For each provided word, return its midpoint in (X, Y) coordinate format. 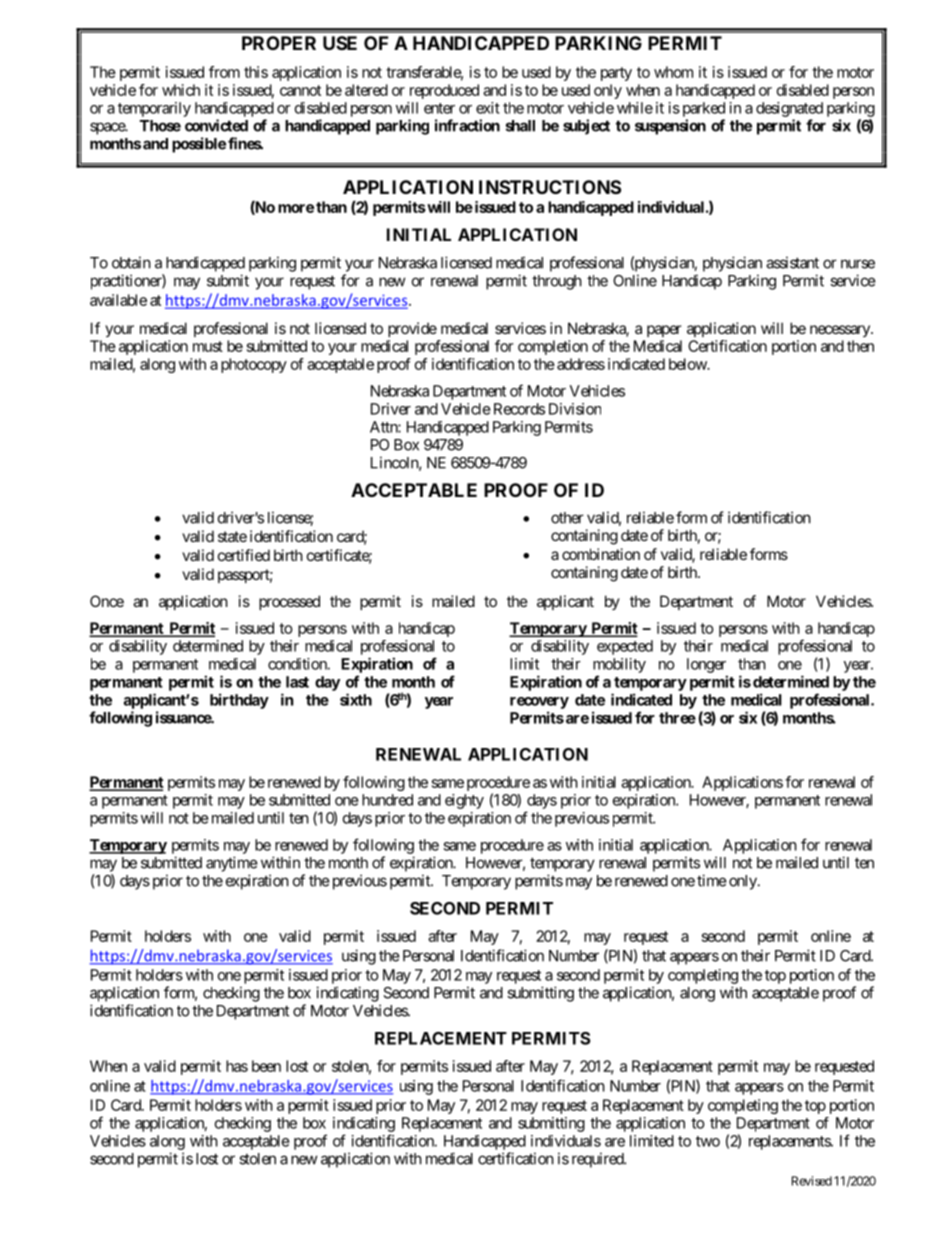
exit (488, 108)
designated (789, 109)
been (266, 1066)
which (181, 90)
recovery (539, 703)
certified (244, 555)
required (598, 1160)
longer (706, 665)
